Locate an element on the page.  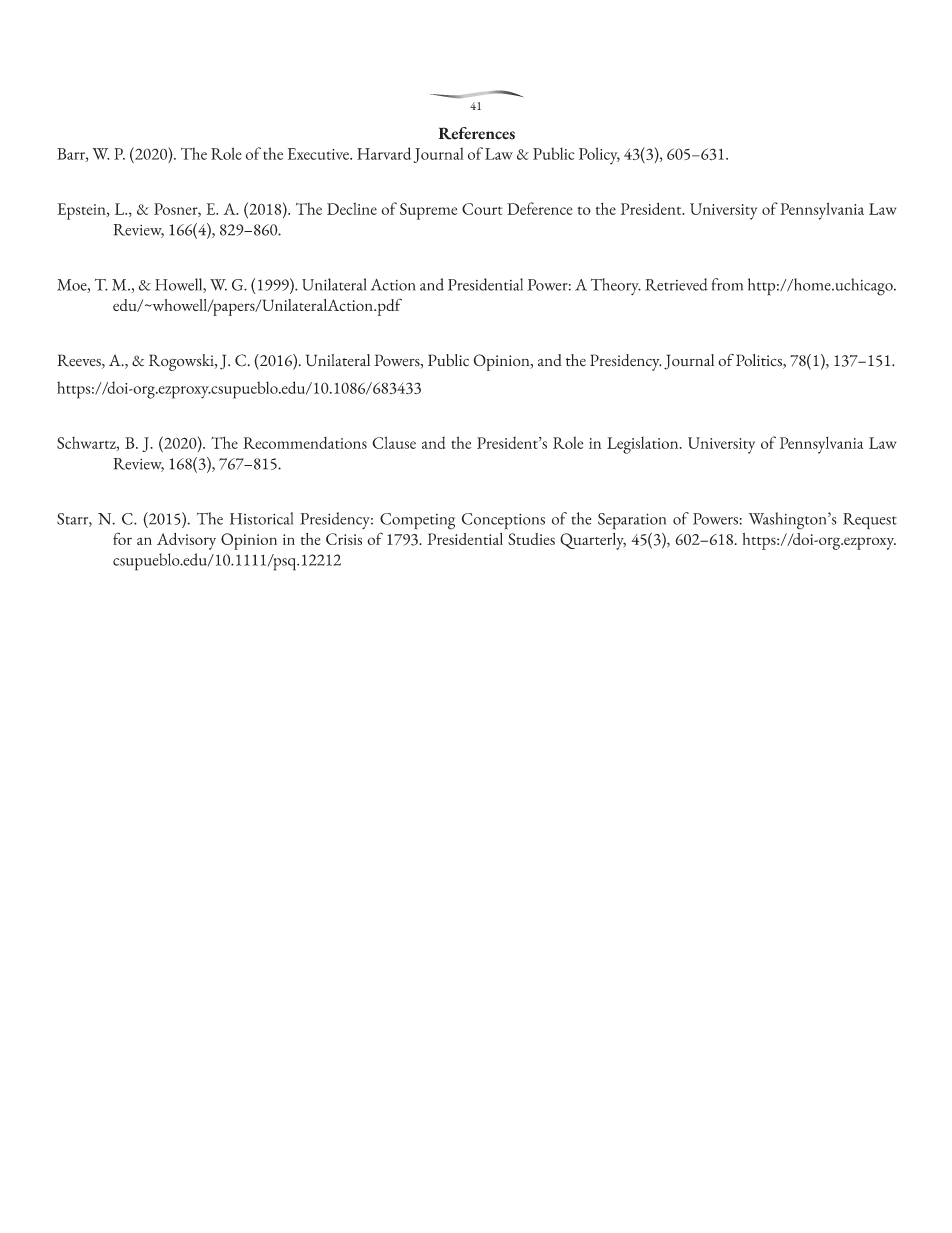
Policy is located at coordinates (599, 156).
